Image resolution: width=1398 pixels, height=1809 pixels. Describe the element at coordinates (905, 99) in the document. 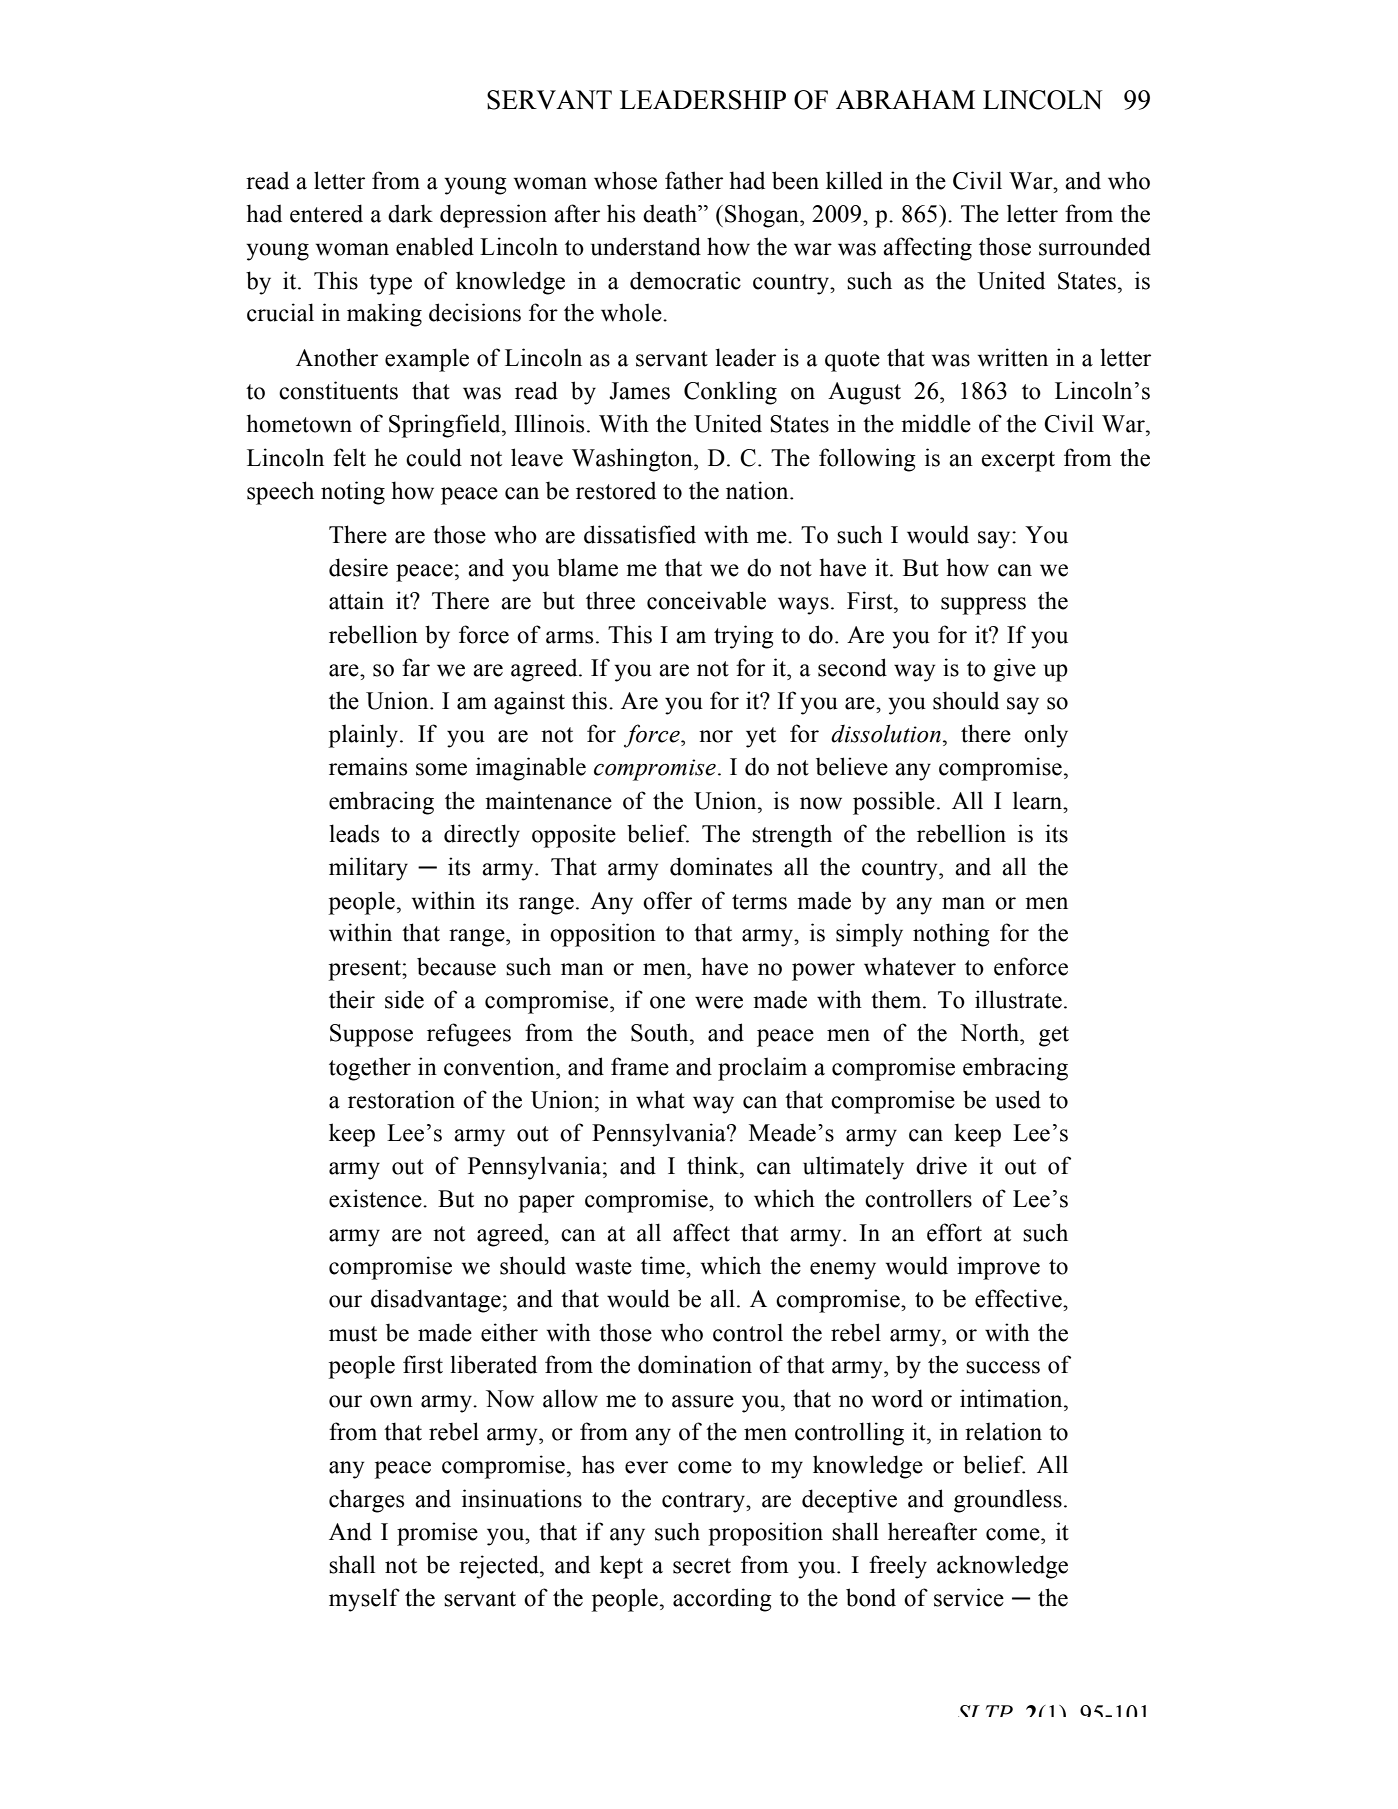

I see `ABRAHAM` at that location.
